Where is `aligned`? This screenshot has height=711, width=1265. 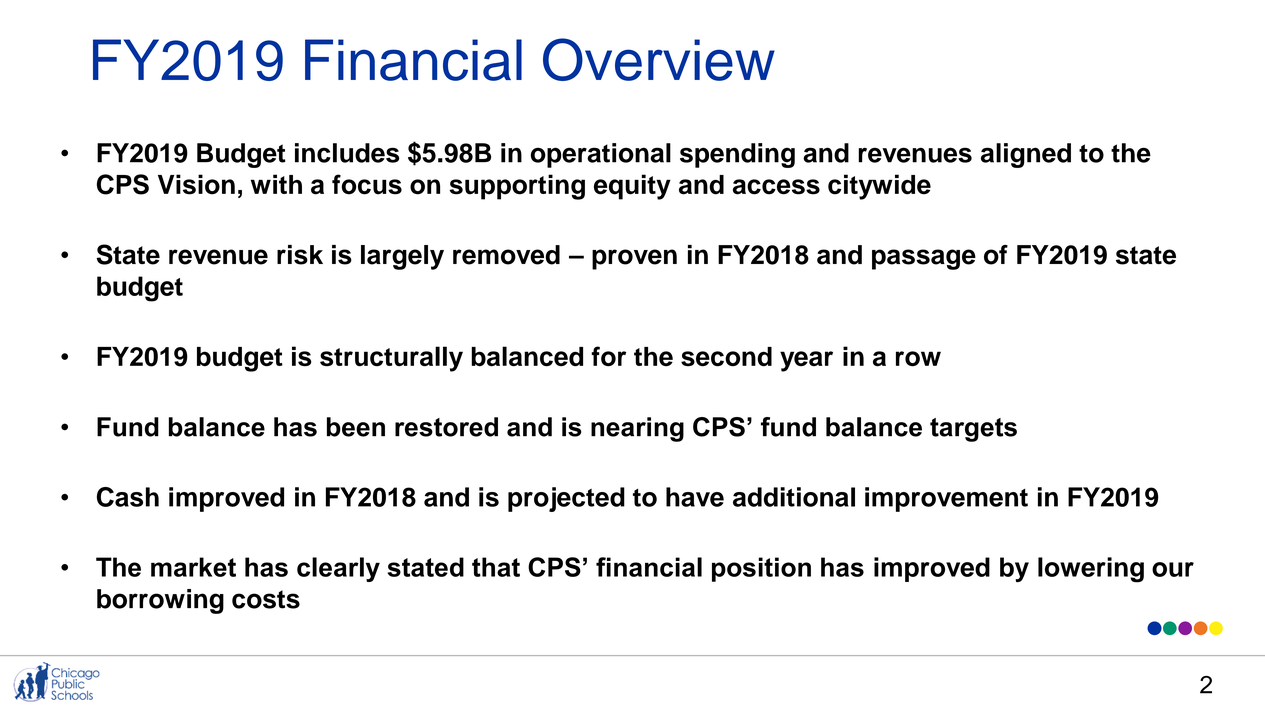 aligned is located at coordinates (1026, 155).
